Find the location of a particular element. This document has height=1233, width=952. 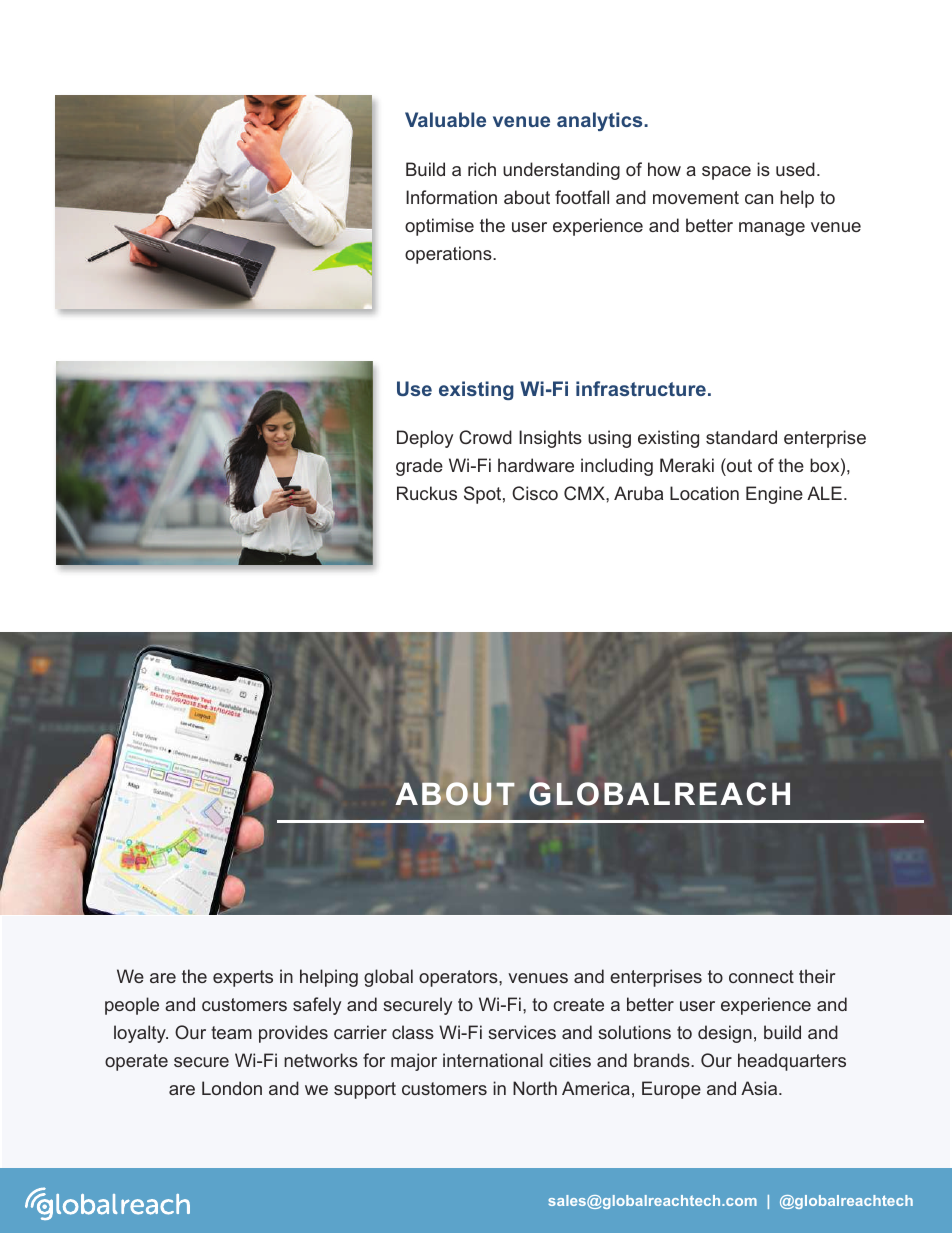

space is located at coordinates (726, 173).
